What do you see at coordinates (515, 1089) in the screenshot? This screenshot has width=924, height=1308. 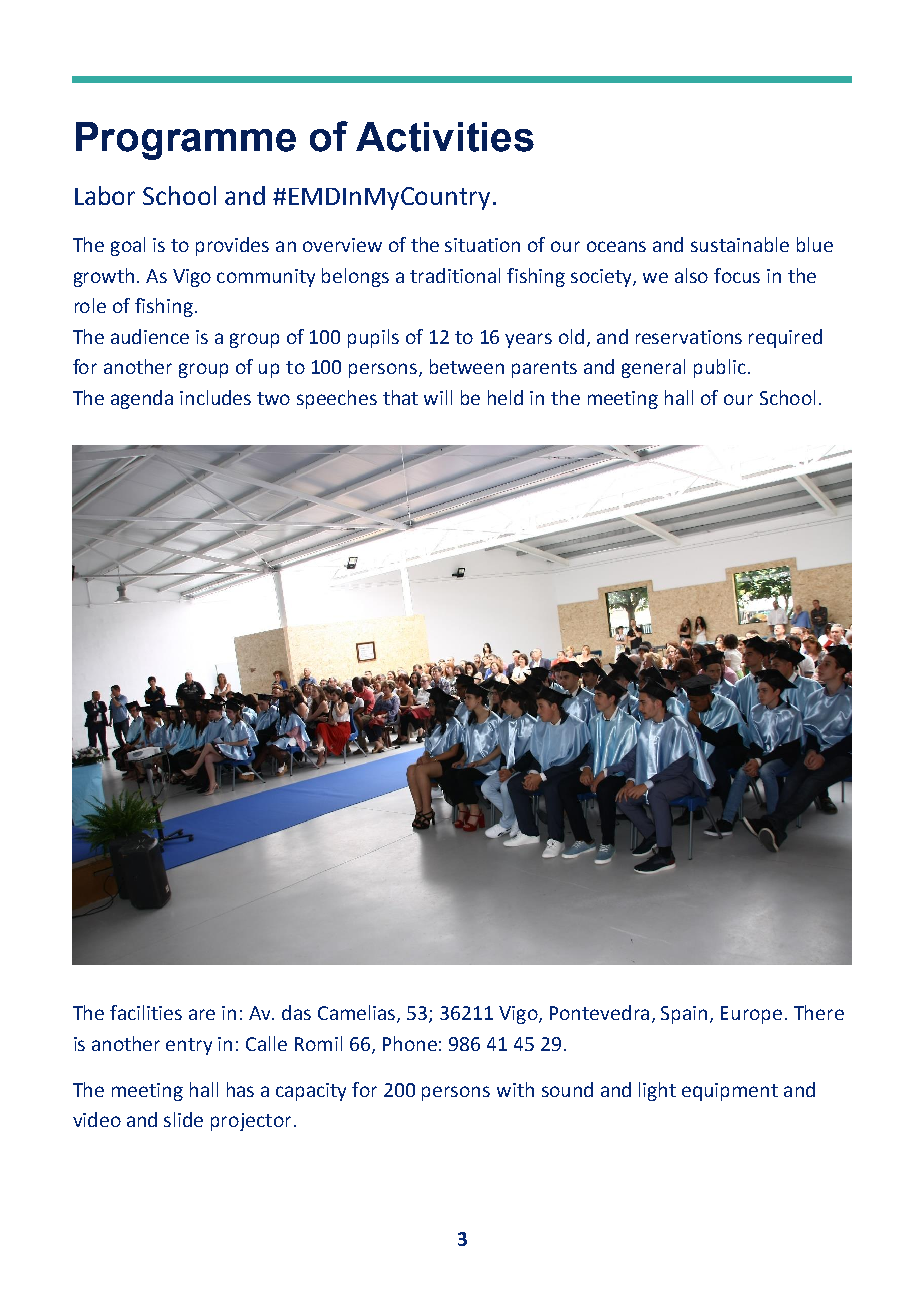 I see `with` at bounding box center [515, 1089].
